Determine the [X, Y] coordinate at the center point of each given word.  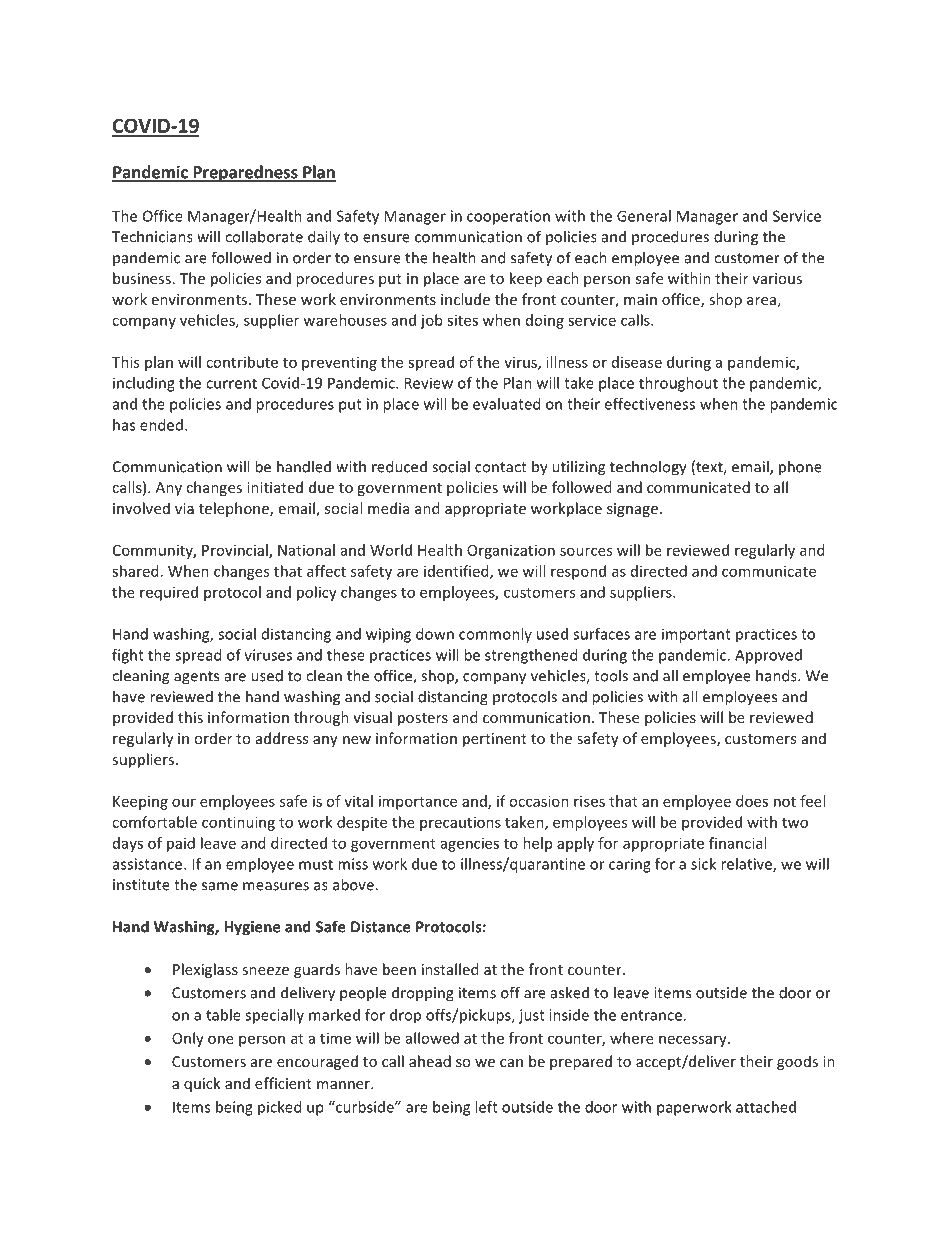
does [752, 801]
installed [450, 969]
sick [703, 864]
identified [457, 572]
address [282, 738]
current [231, 383]
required [169, 593]
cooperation [508, 217]
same [220, 886]
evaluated [506, 404]
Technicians [152, 236]
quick [202, 1084]
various [777, 278]
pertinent [495, 740]
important [696, 635]
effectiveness [649, 404]
